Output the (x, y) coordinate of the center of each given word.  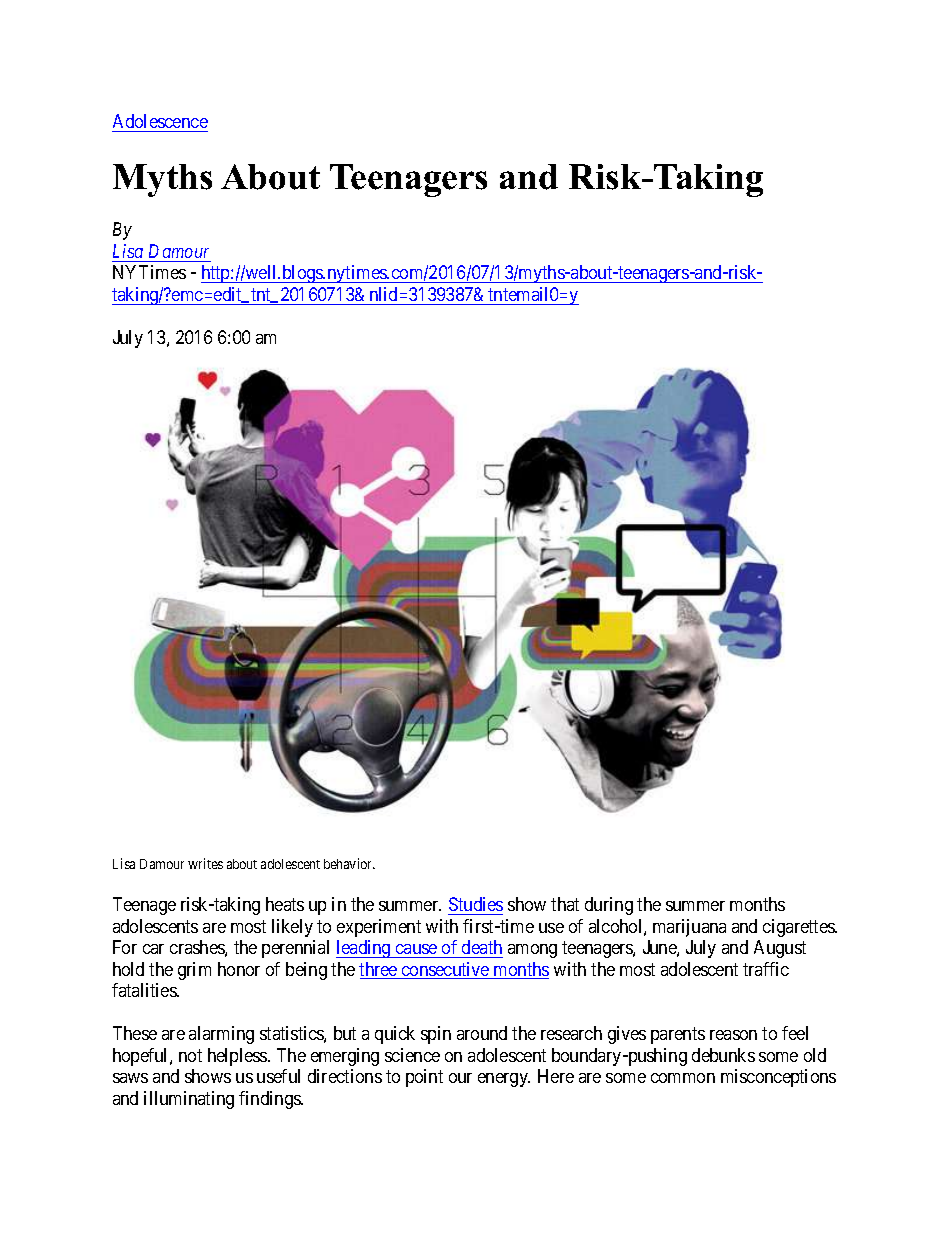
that (565, 904)
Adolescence (160, 123)
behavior (349, 863)
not (190, 1055)
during (609, 906)
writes (205, 863)
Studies (476, 904)
